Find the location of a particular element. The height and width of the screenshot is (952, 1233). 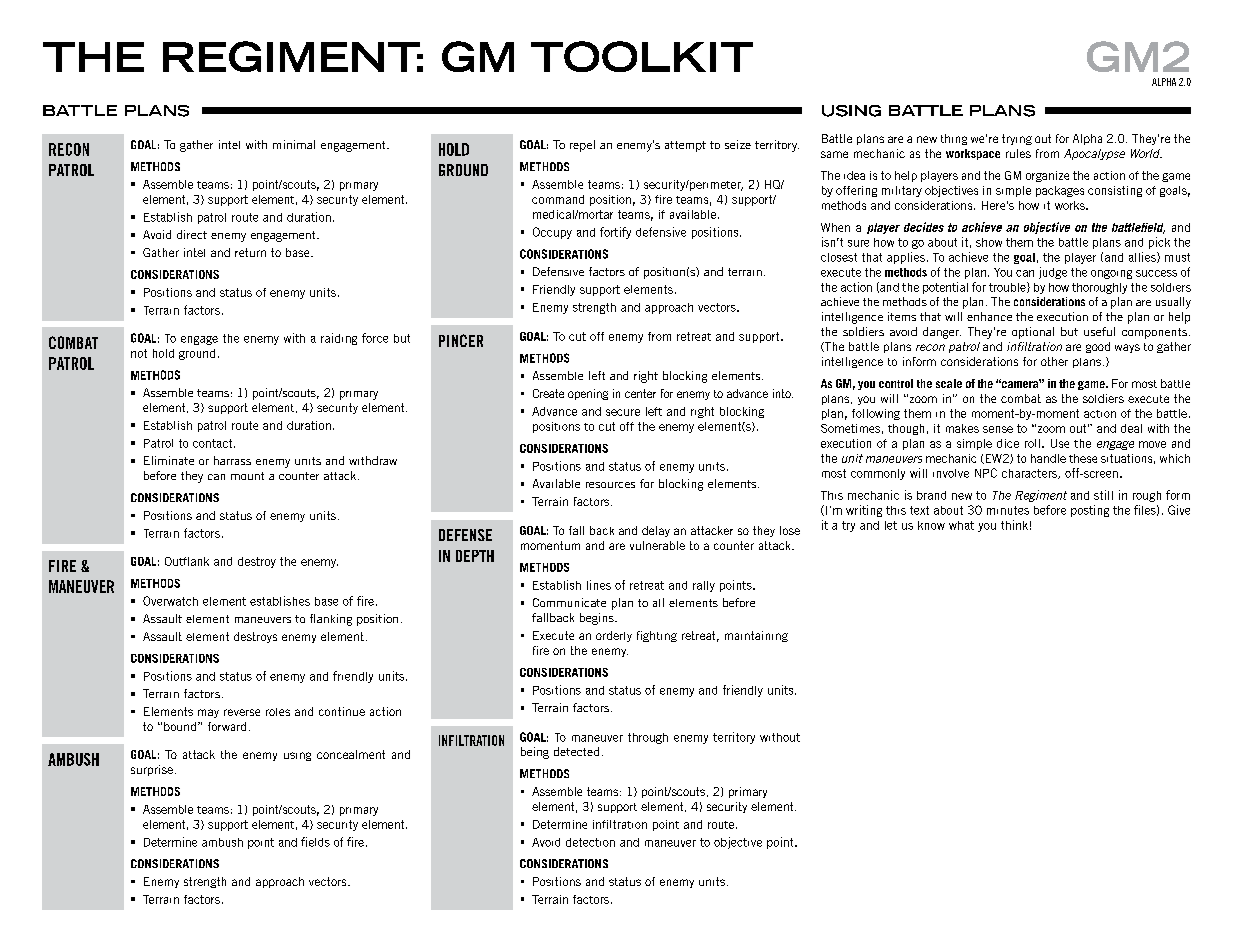

rally is located at coordinates (704, 586).
